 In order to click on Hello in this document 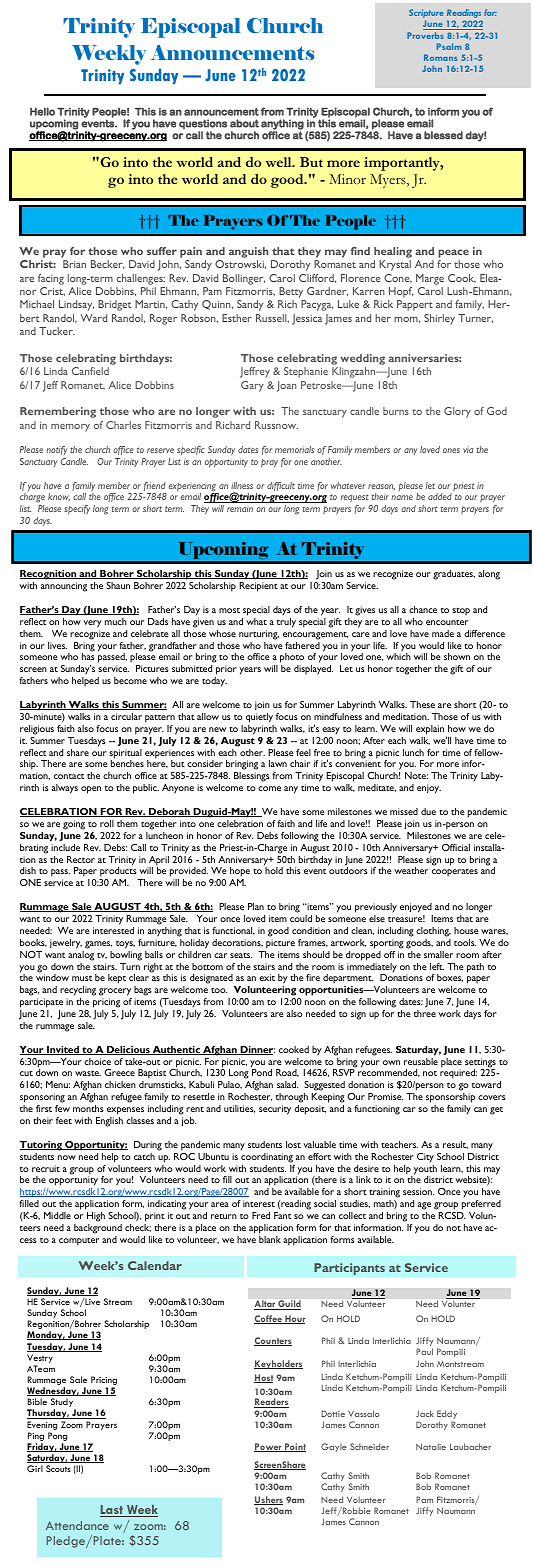, I will do `click(42, 111)`.
